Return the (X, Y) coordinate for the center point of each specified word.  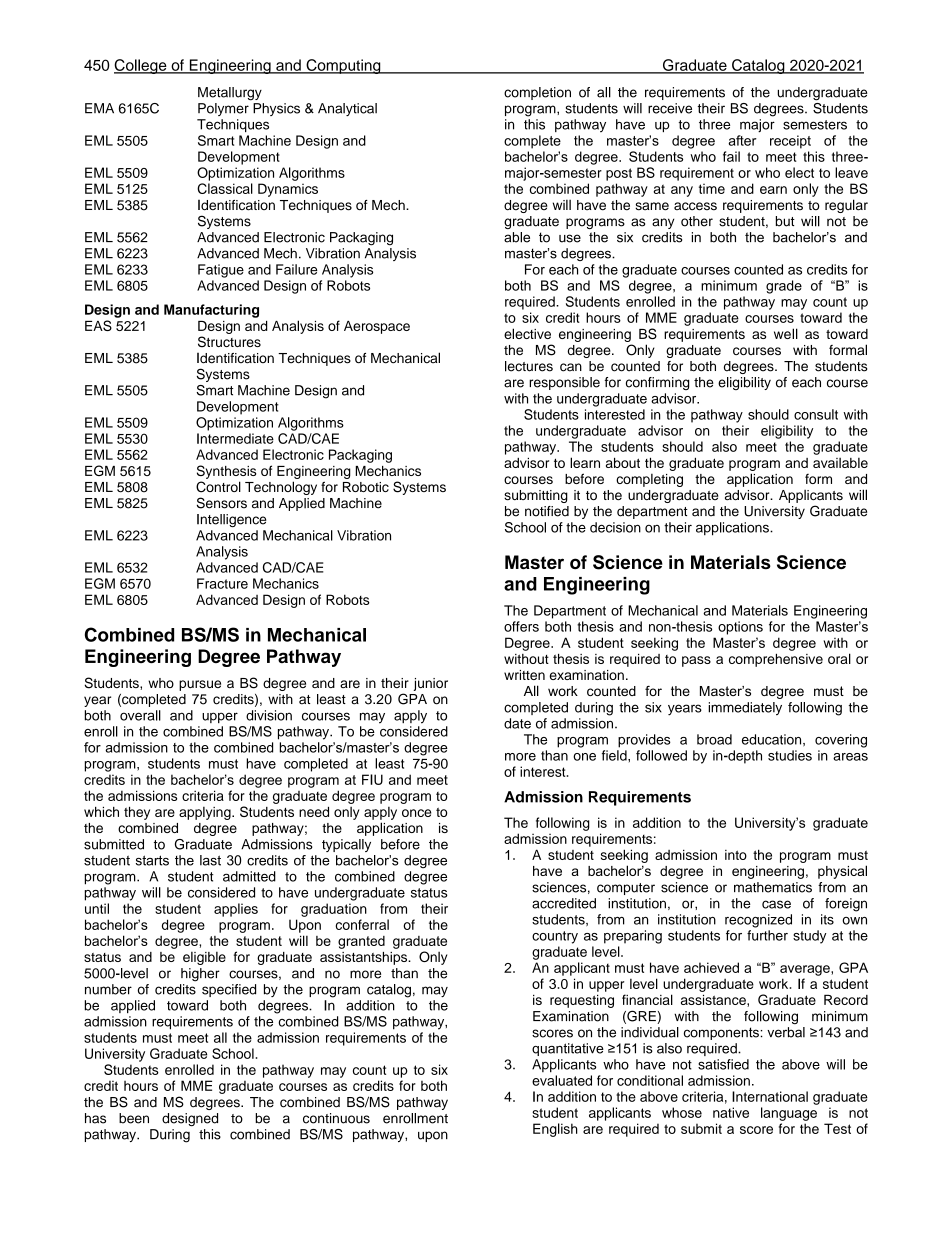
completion (537, 93)
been (134, 1118)
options (740, 628)
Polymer (223, 109)
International (770, 1096)
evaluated (562, 1080)
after (742, 140)
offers (521, 626)
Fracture (222, 583)
